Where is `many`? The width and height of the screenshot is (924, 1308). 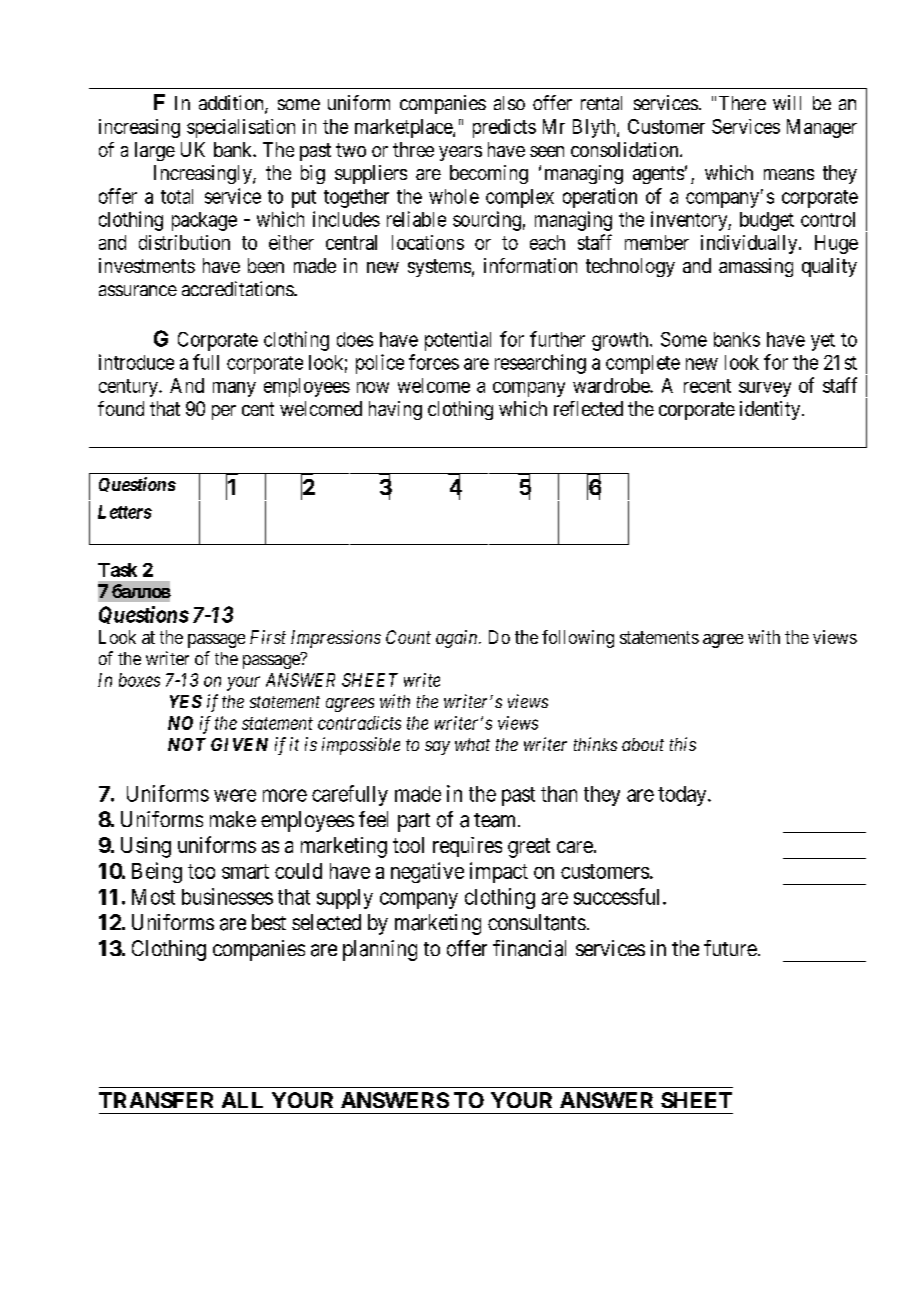 many is located at coordinates (234, 389).
